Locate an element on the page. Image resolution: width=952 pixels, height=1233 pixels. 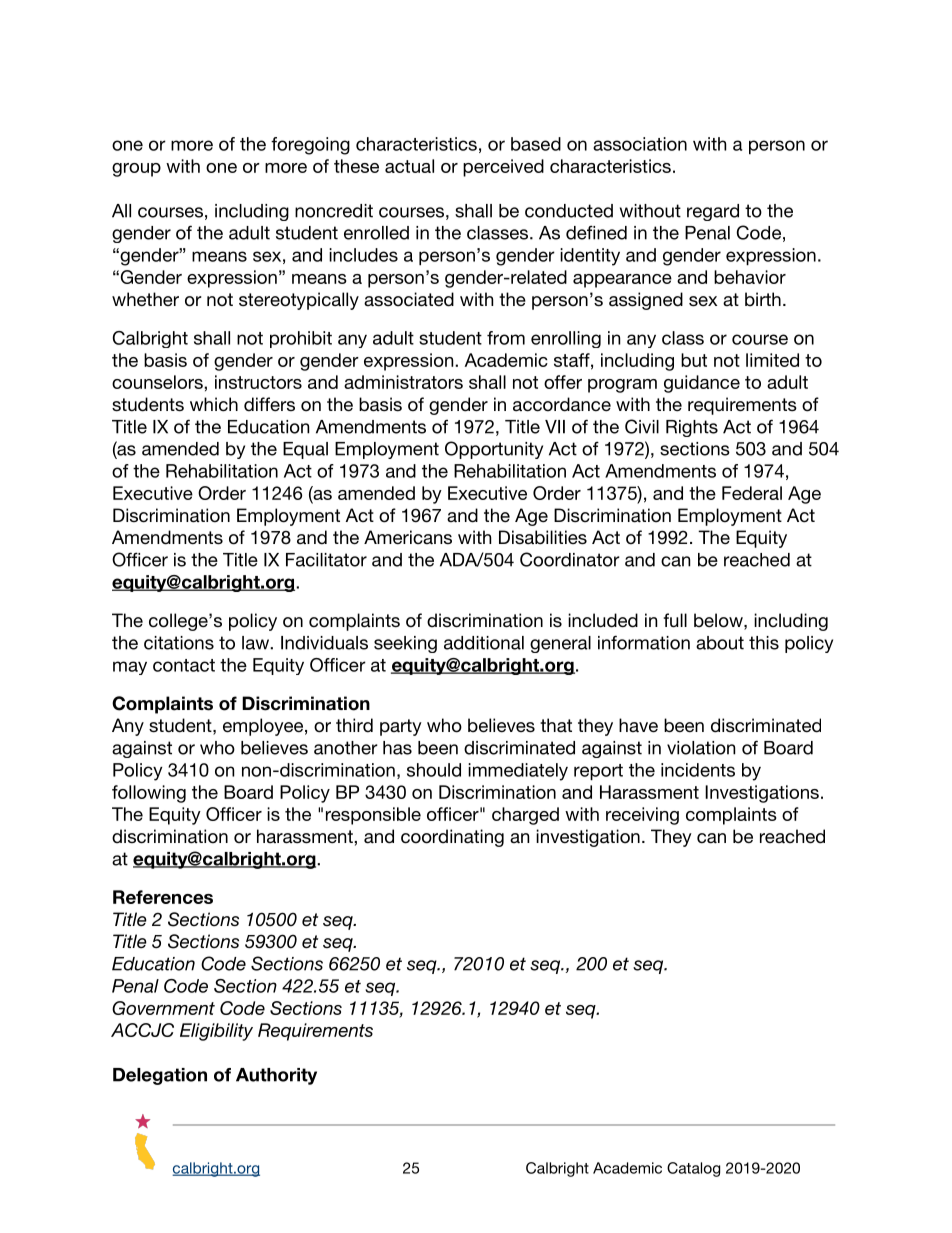
additional is located at coordinates (484, 643).
